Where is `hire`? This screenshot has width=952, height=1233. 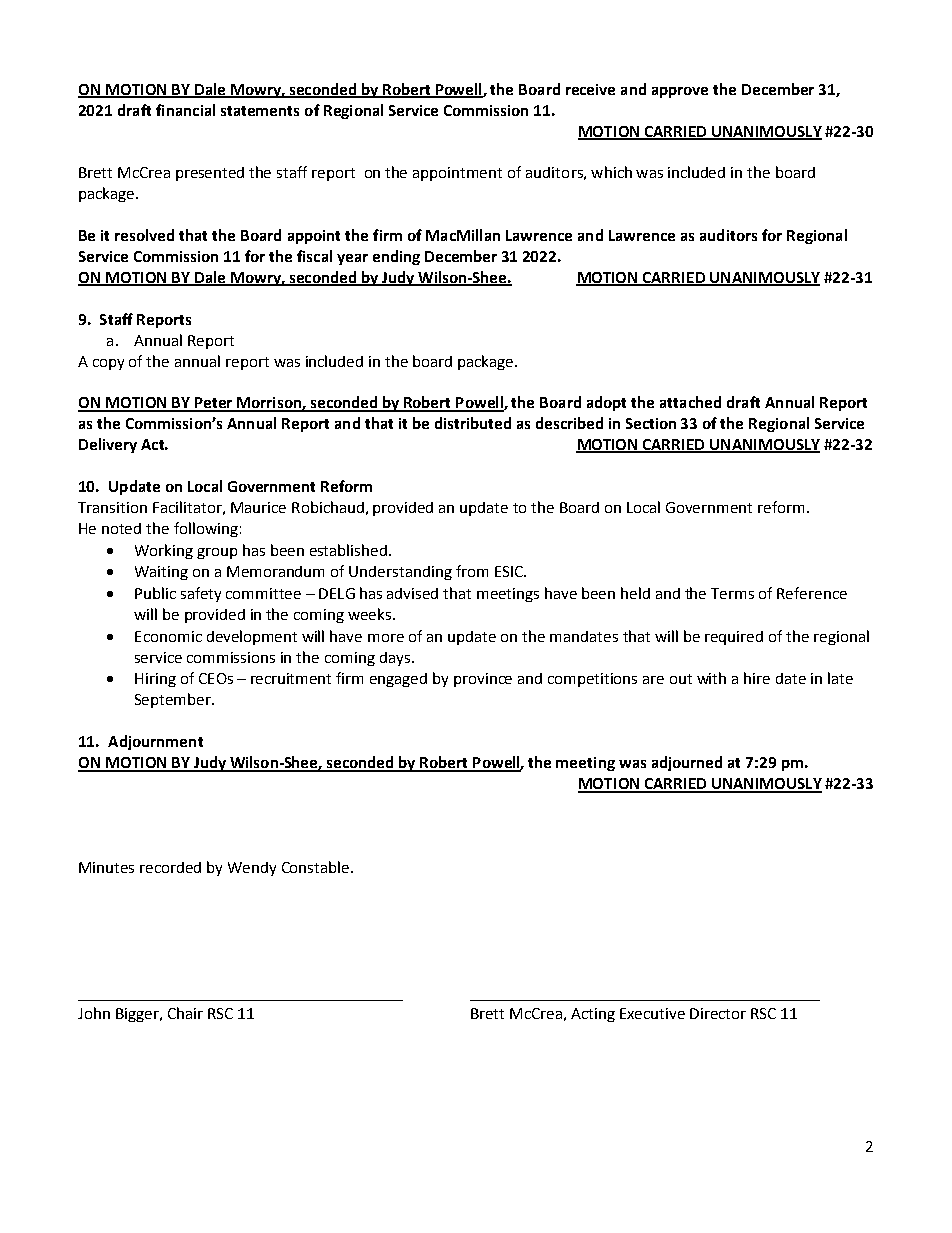
hire is located at coordinates (757, 678).
